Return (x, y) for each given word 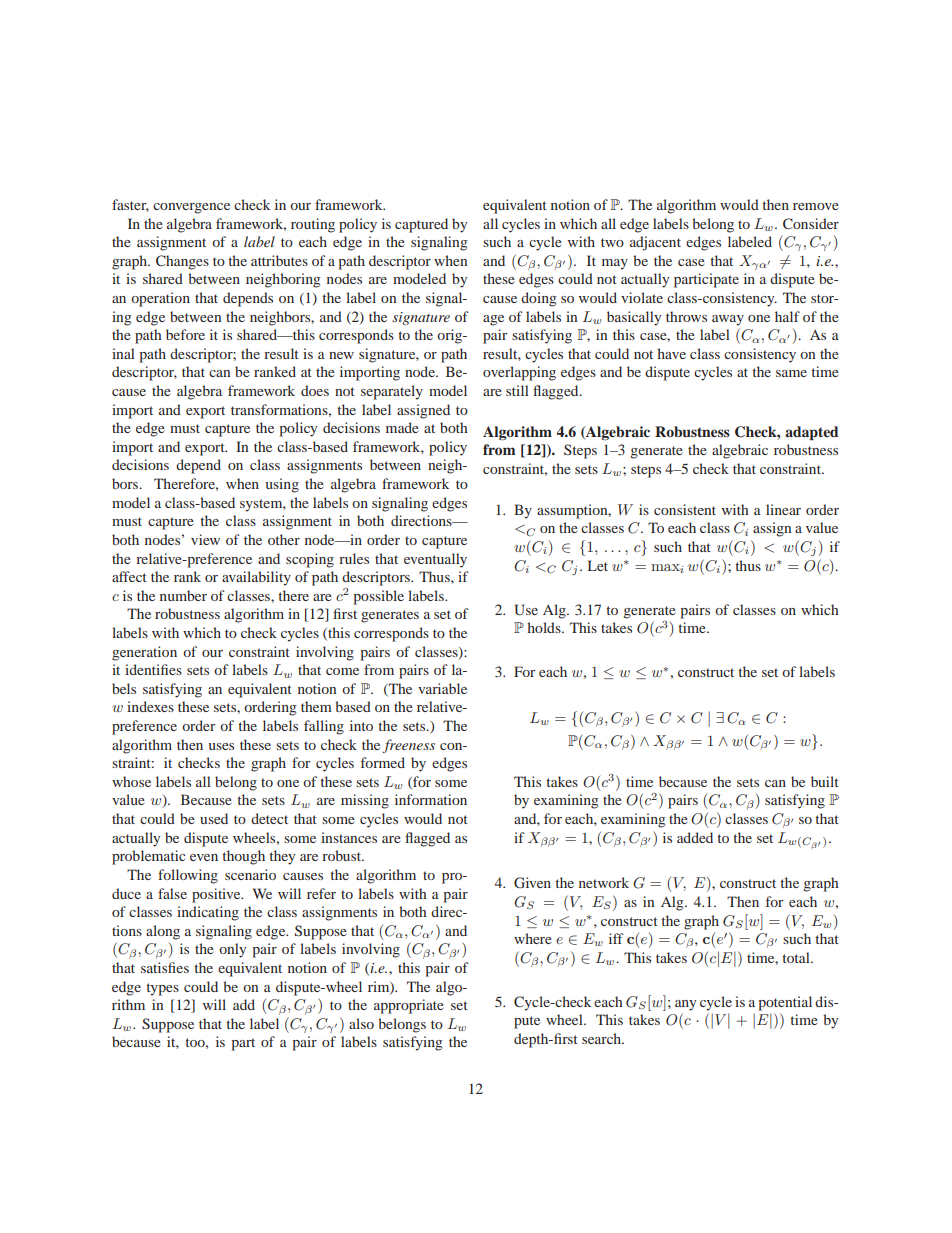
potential (785, 1003)
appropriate (409, 1006)
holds (545, 627)
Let (598, 565)
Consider (811, 223)
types (162, 989)
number (183, 595)
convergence (191, 208)
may (615, 264)
